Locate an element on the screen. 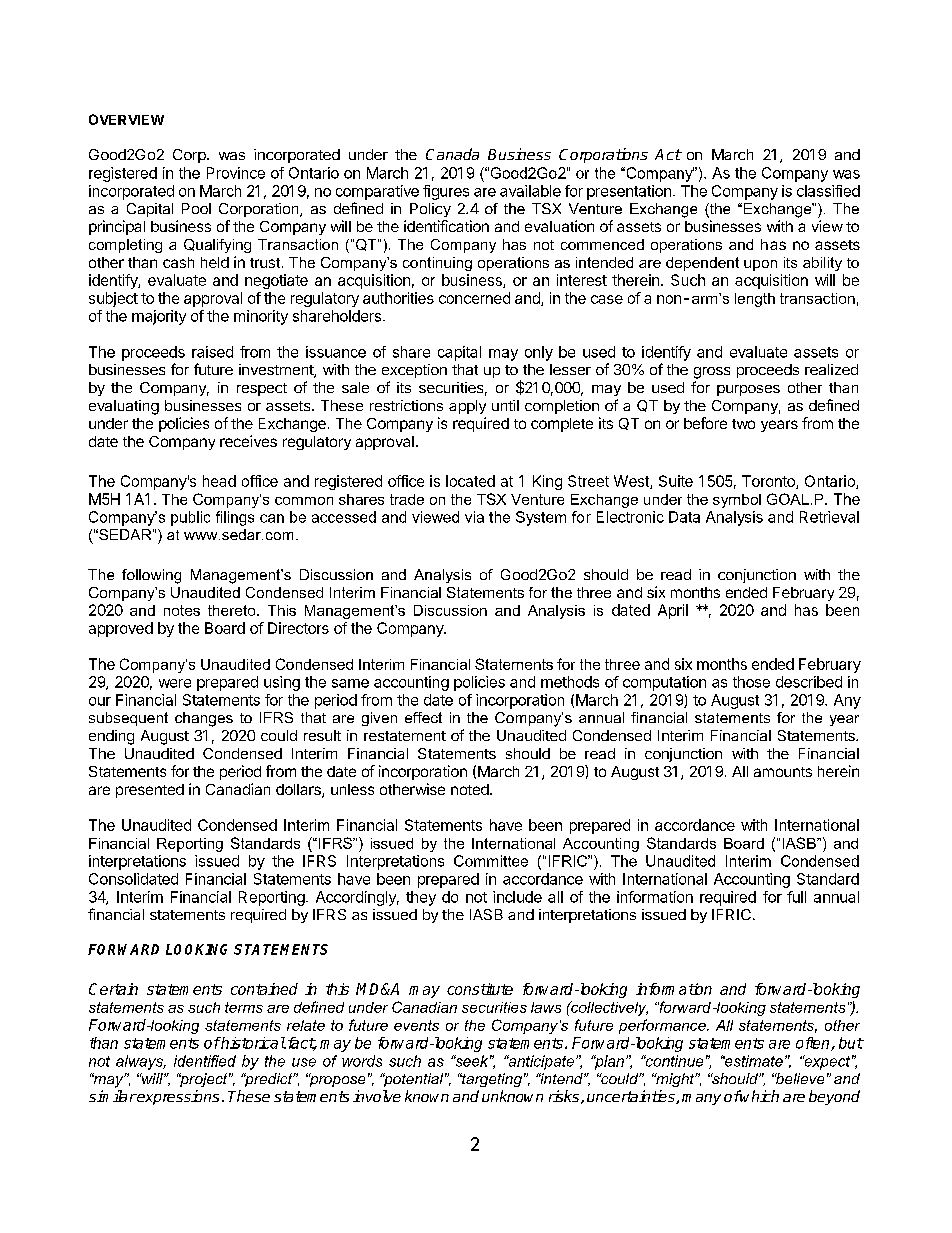 The image size is (952, 1233). notes is located at coordinates (182, 610).
